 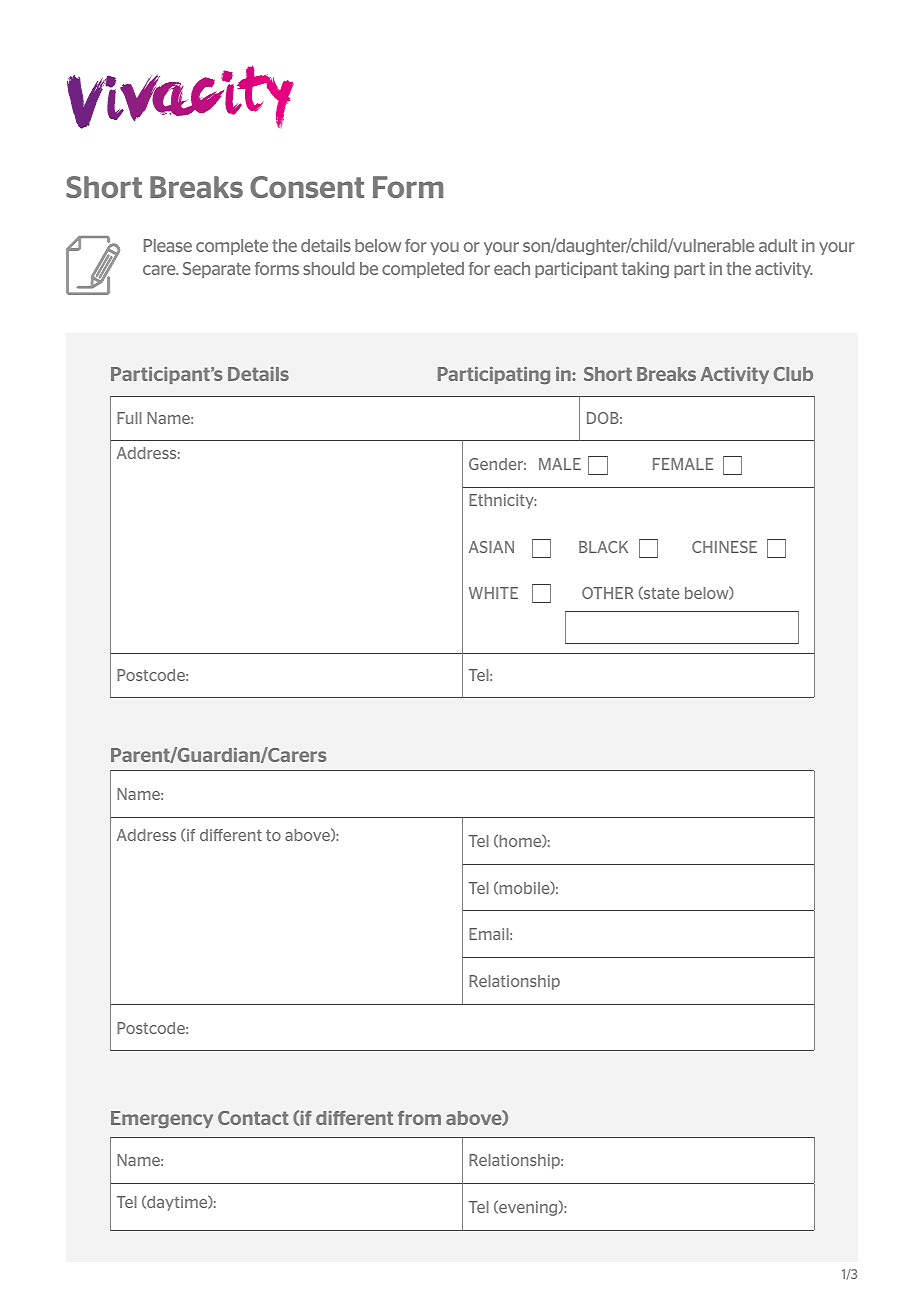 I want to click on Contact, so click(x=253, y=1118).
